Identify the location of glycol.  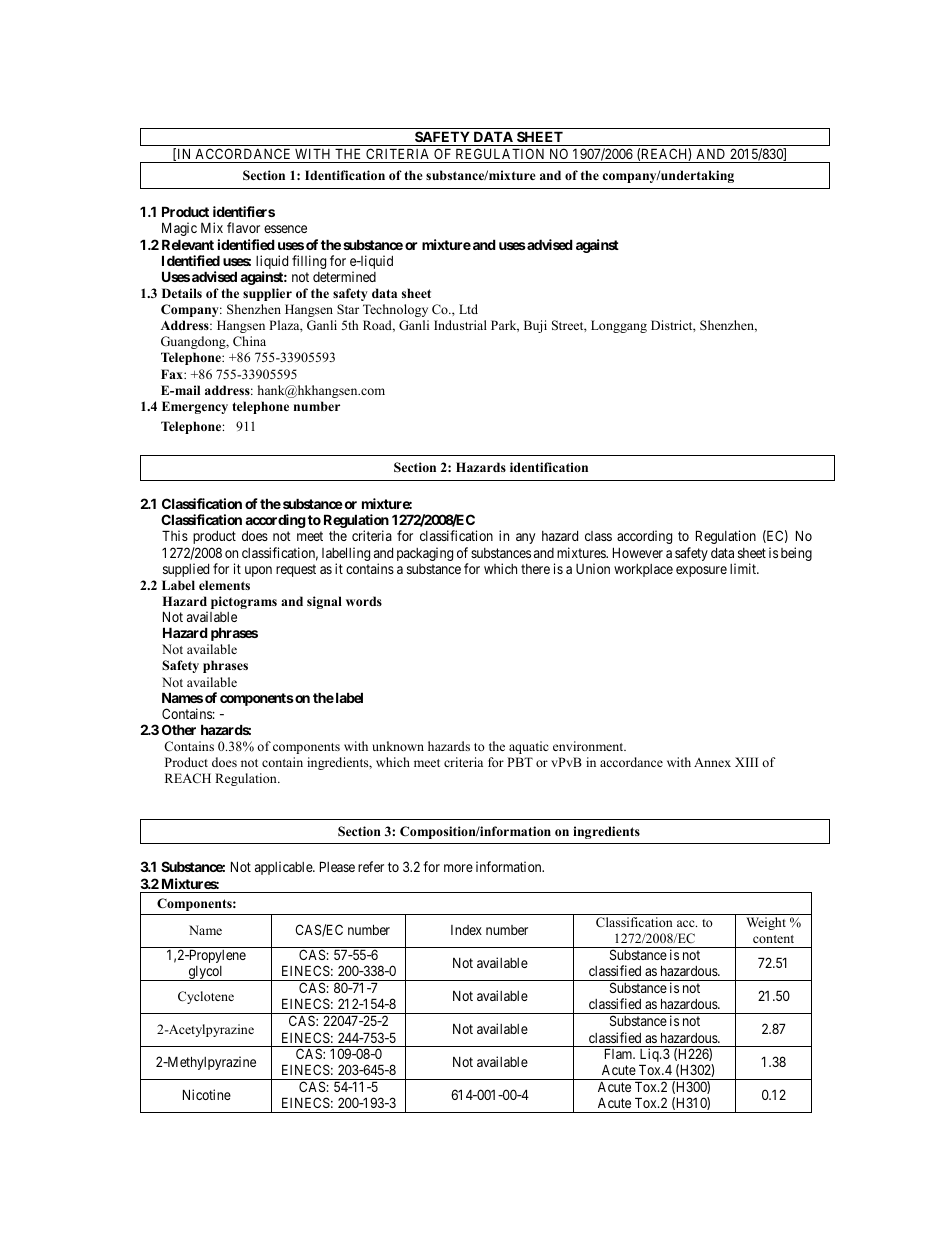
(205, 973).
